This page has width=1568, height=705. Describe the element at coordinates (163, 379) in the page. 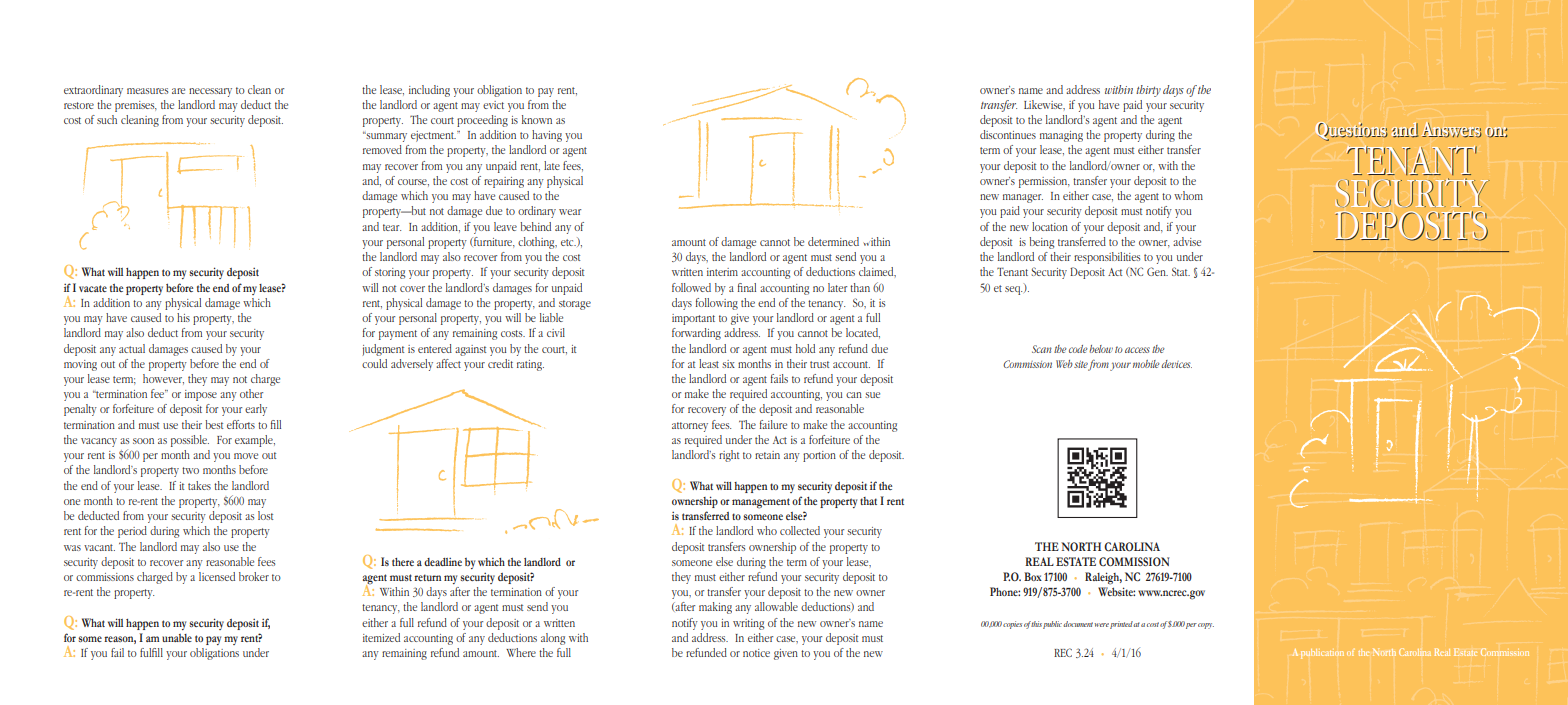

I see `however` at that location.
